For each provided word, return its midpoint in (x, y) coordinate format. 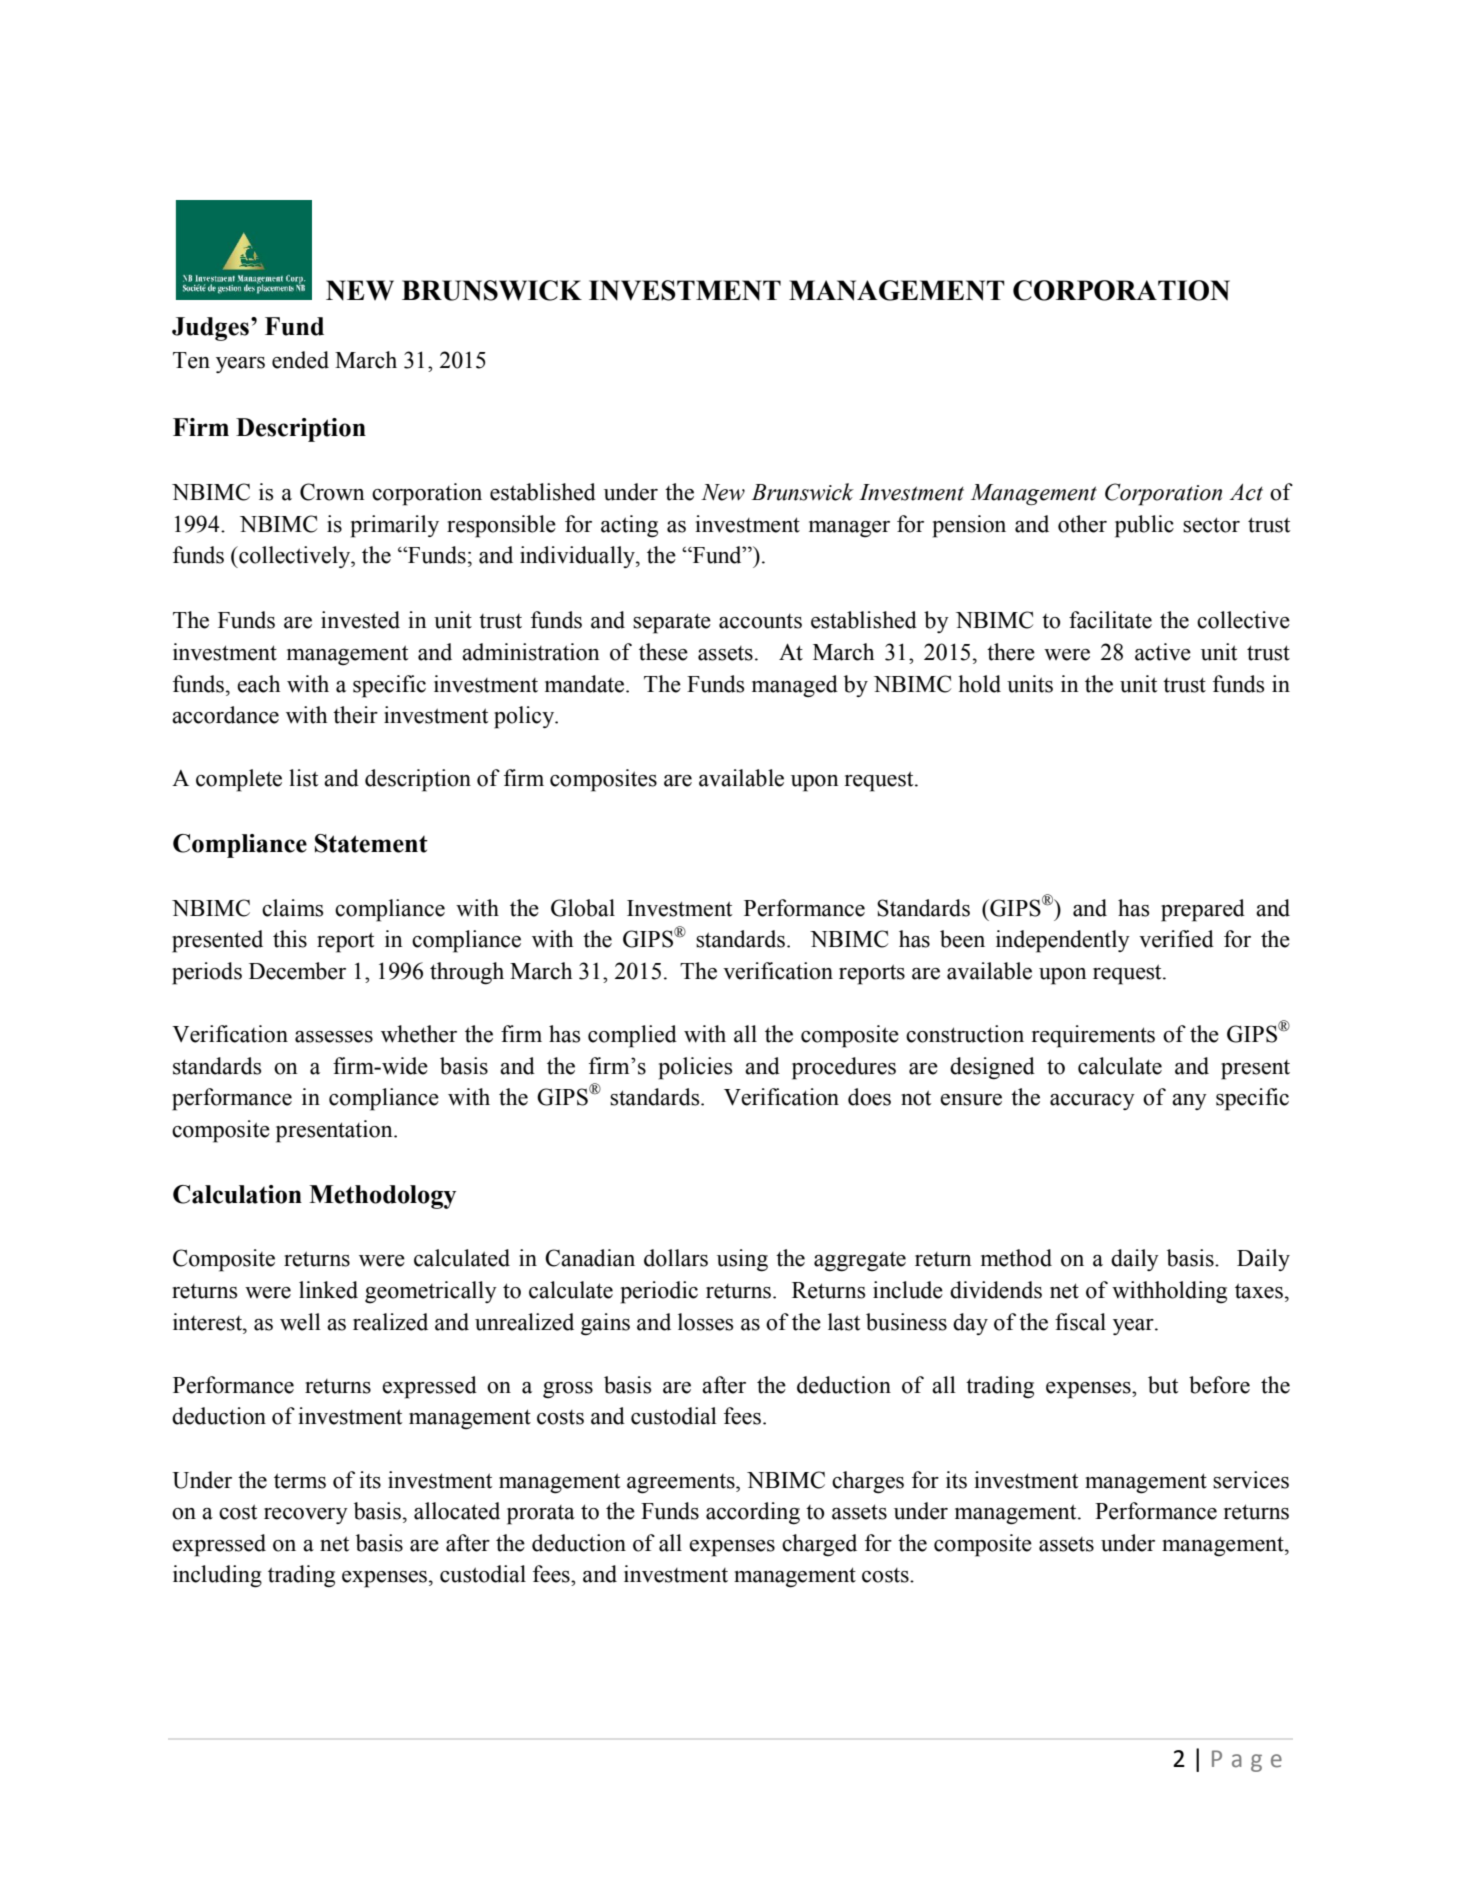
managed (795, 686)
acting (629, 526)
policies (695, 1068)
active (1163, 652)
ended (300, 360)
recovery (306, 1516)
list (303, 778)
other (1082, 524)
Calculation (237, 1194)
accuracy (1092, 1102)
